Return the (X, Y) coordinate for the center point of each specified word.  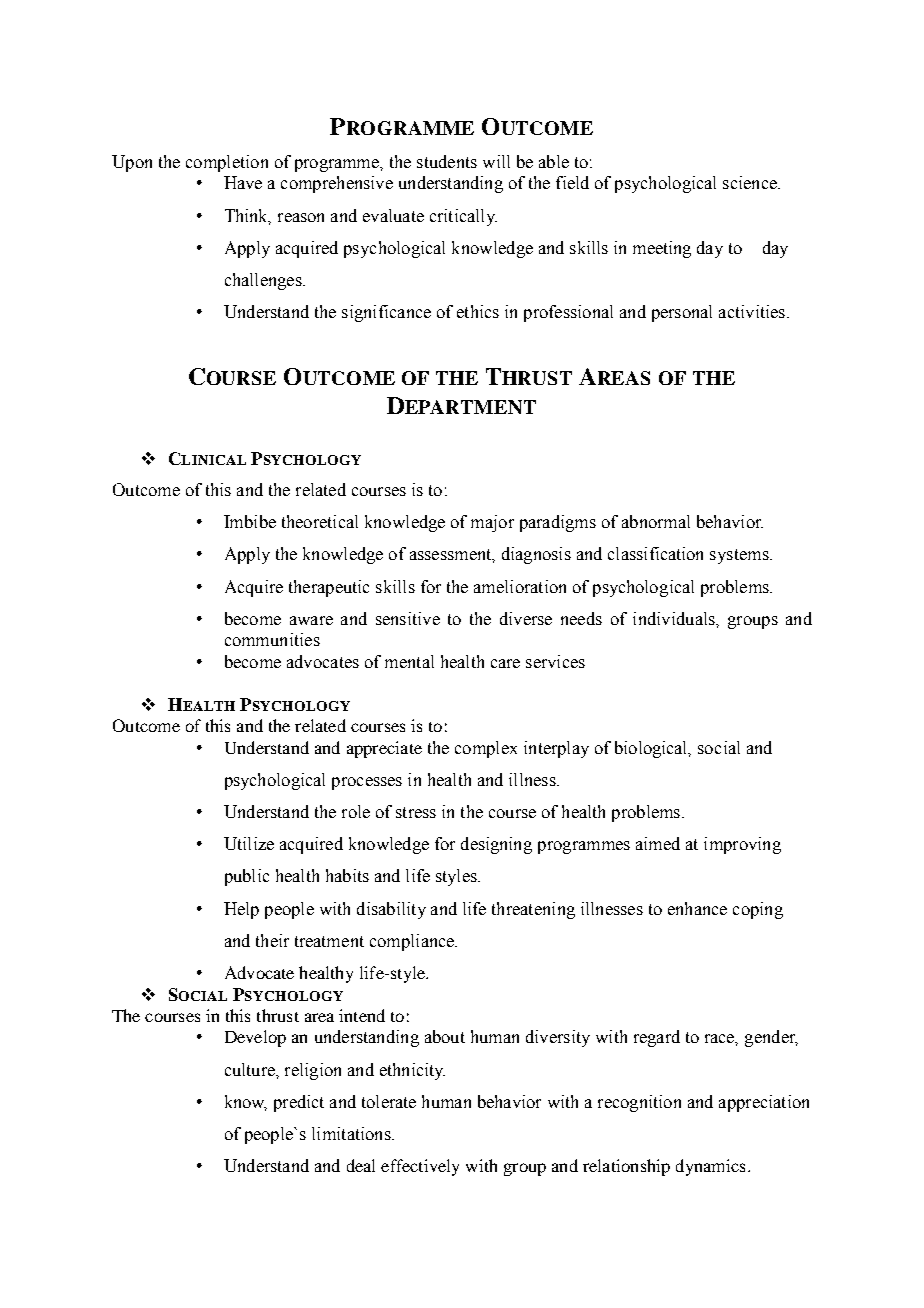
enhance (697, 908)
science (751, 182)
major (492, 523)
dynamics (710, 1167)
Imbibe (250, 521)
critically (463, 217)
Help (241, 910)
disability (391, 910)
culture (251, 1069)
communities (272, 639)
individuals (675, 618)
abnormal (656, 521)
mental (409, 661)
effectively (420, 1167)
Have (243, 182)
